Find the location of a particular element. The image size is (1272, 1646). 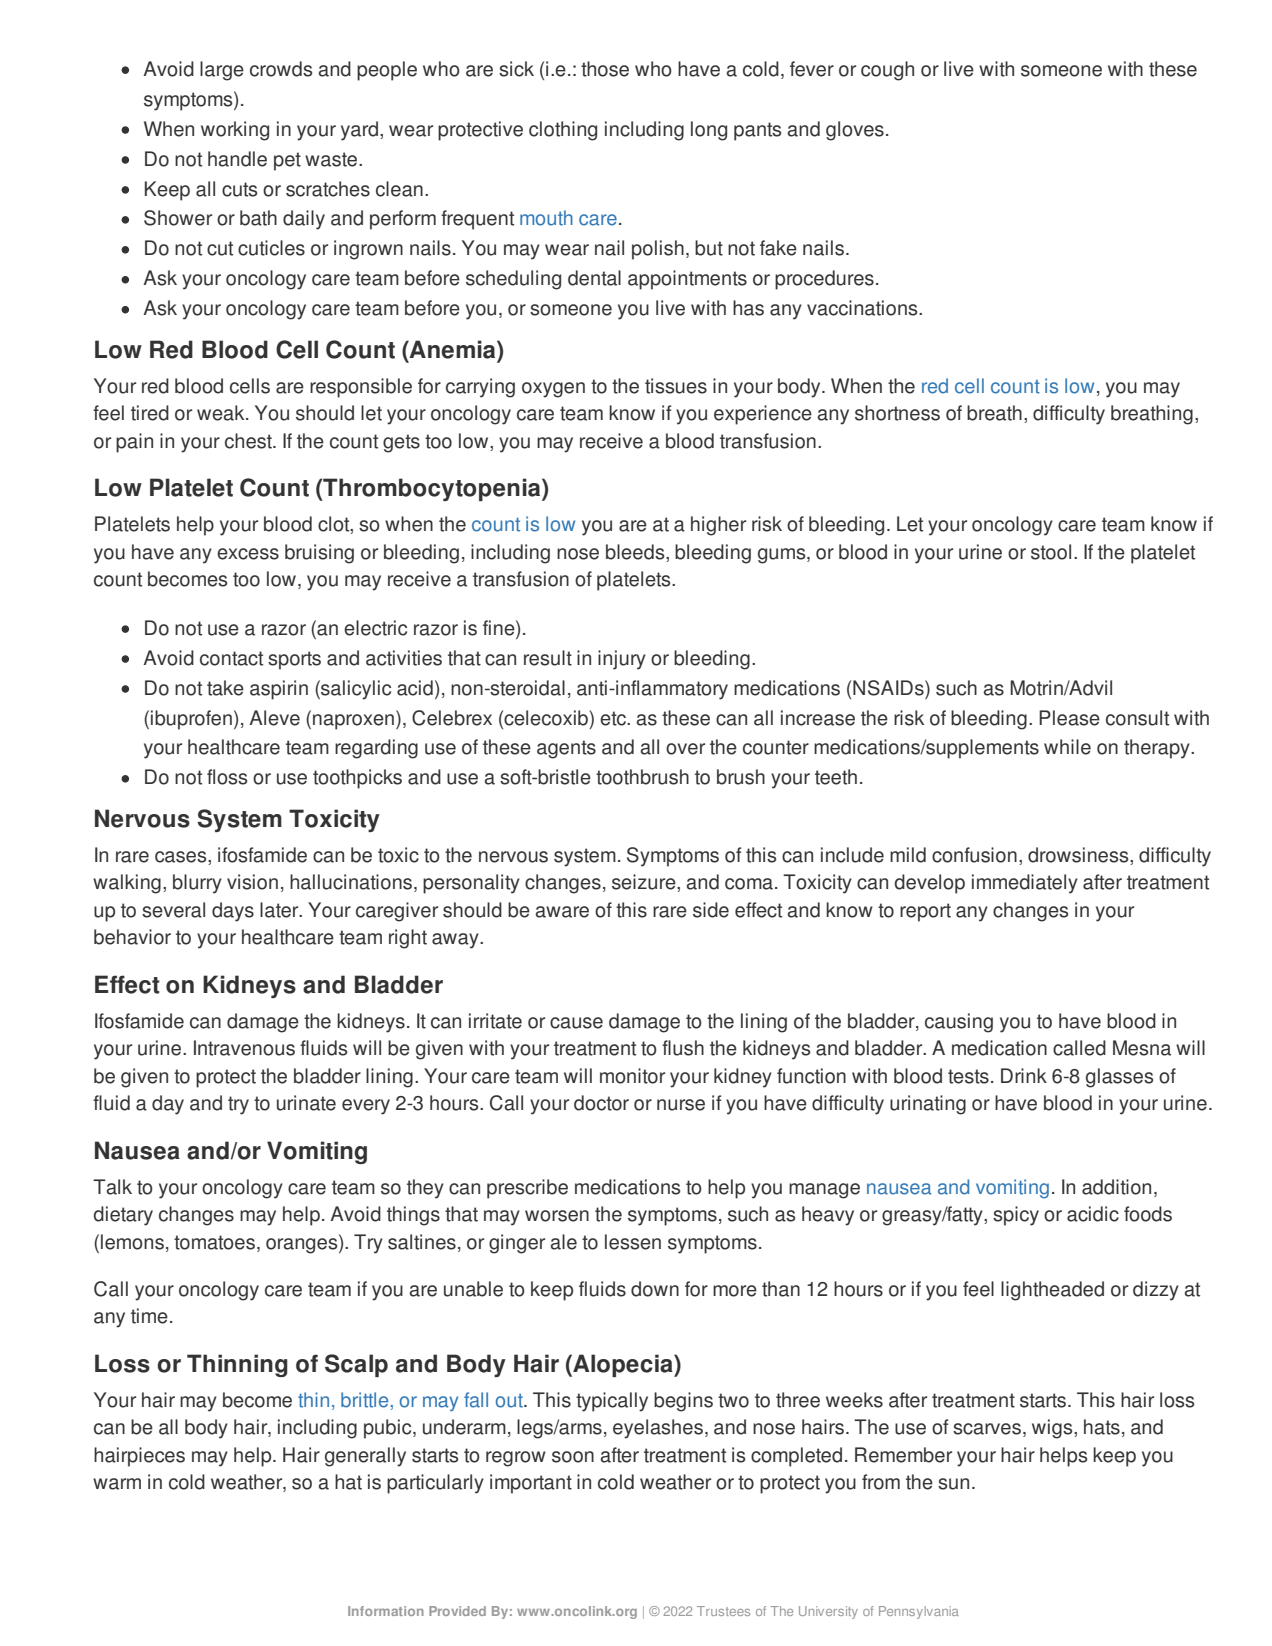

chest is located at coordinates (250, 441).
